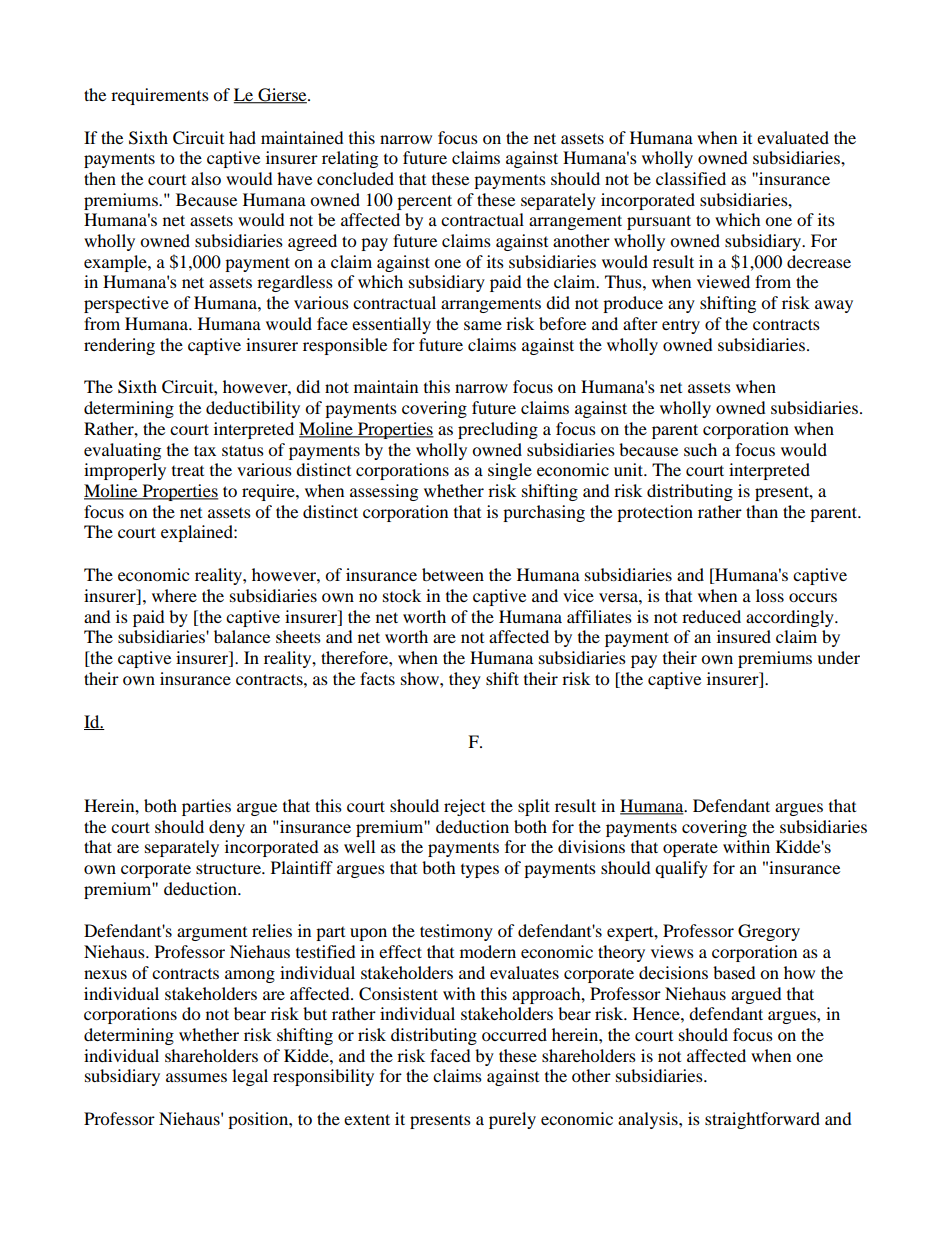  I want to click on Gregory, so click(769, 932).
